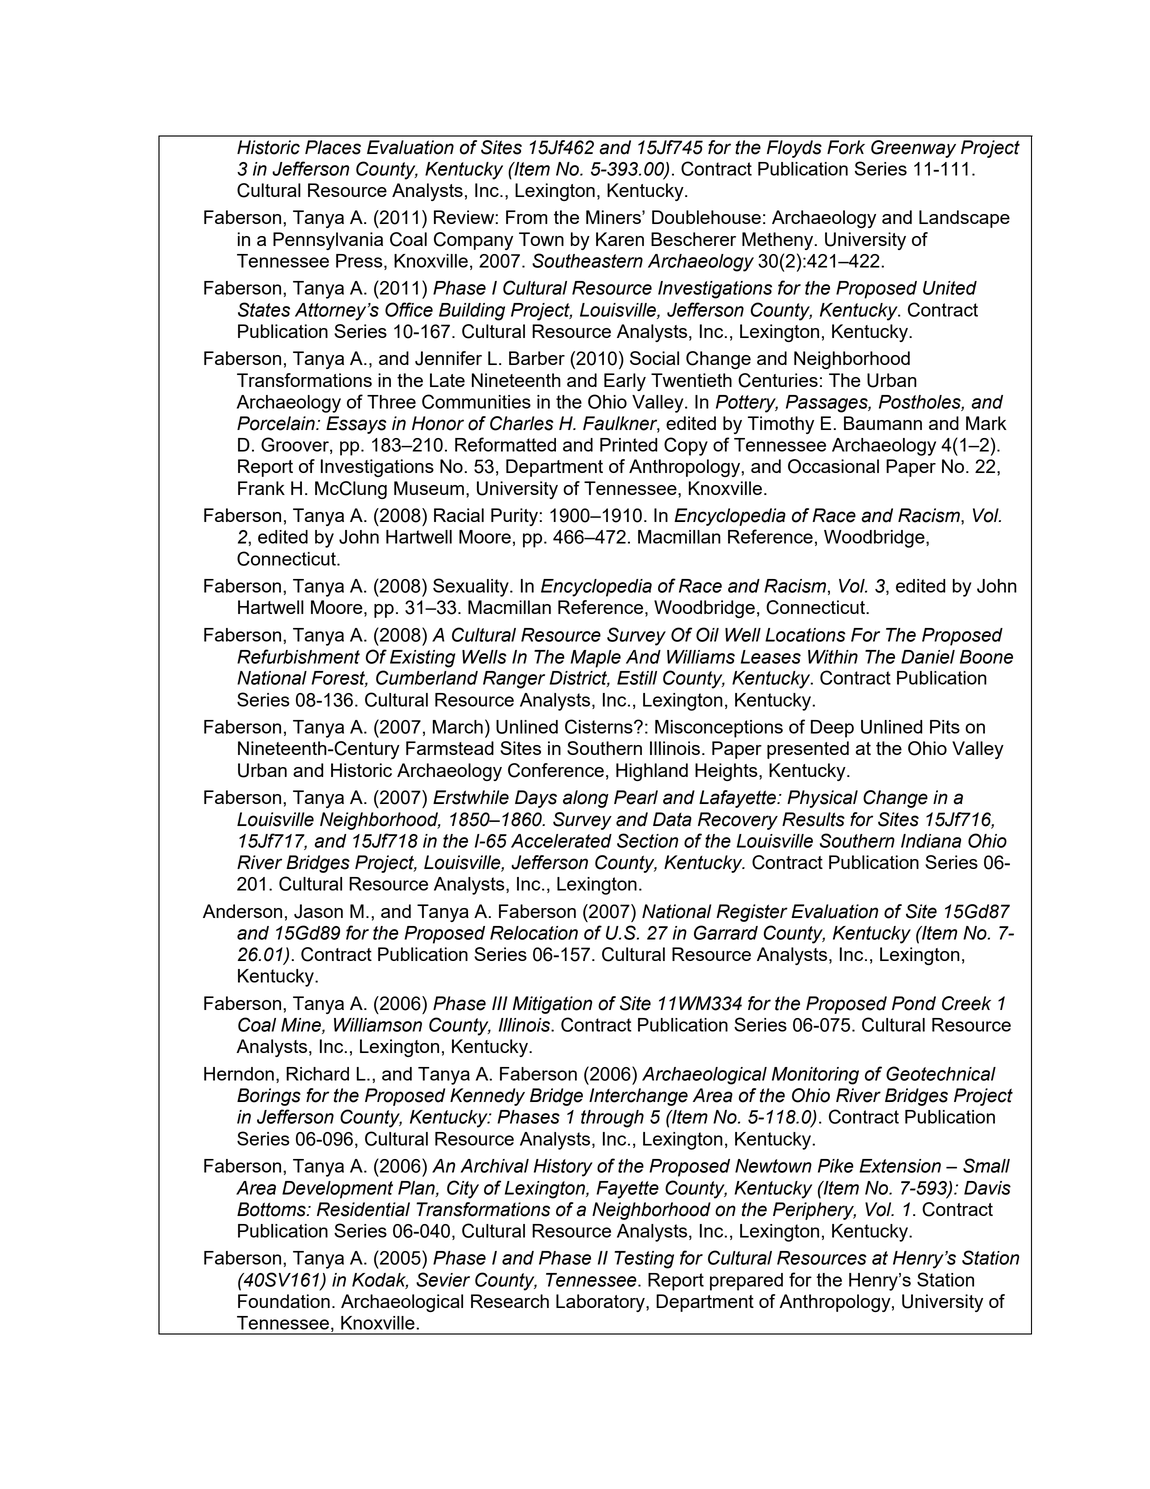  What do you see at coordinates (284, 1301) in the screenshot?
I see `Foundation` at bounding box center [284, 1301].
